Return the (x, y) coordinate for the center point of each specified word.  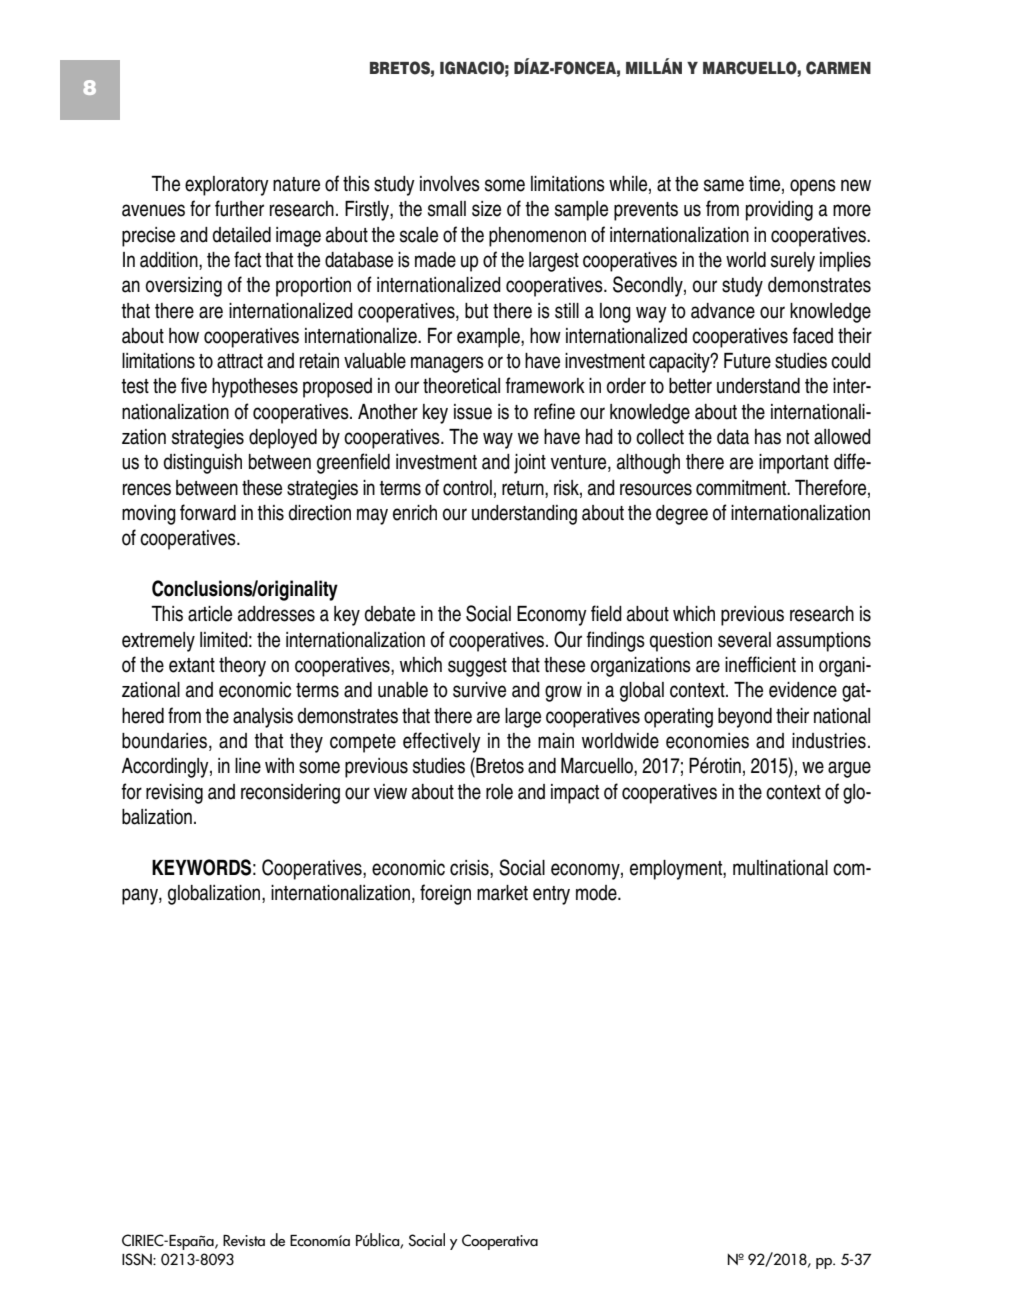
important (794, 464)
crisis (470, 868)
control (467, 488)
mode (597, 893)
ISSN (138, 1259)
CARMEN (838, 68)
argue (849, 769)
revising (174, 794)
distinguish (203, 464)
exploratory (227, 186)
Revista (244, 1241)
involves (450, 184)
